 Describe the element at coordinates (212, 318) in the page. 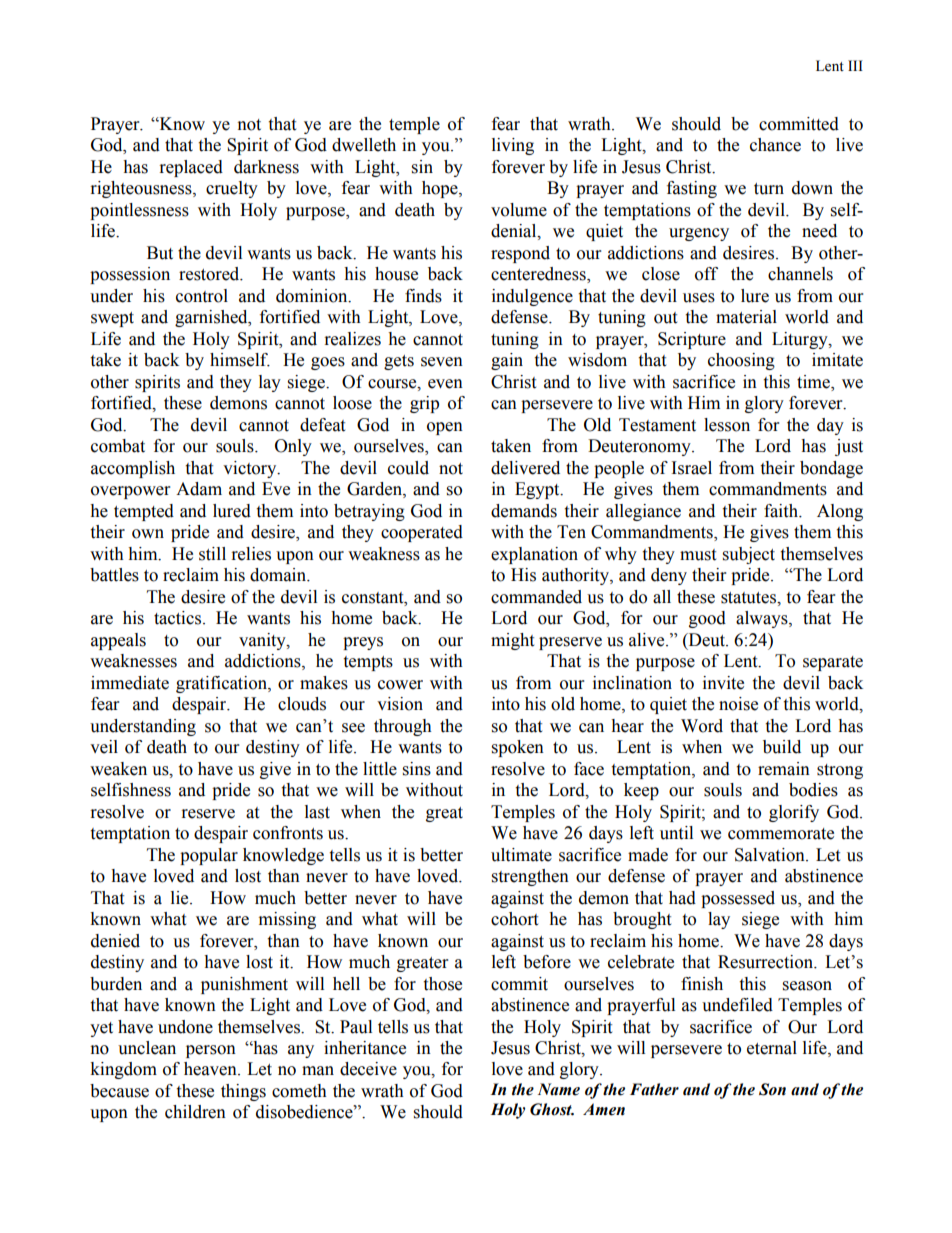

I see `garnished` at that location.
